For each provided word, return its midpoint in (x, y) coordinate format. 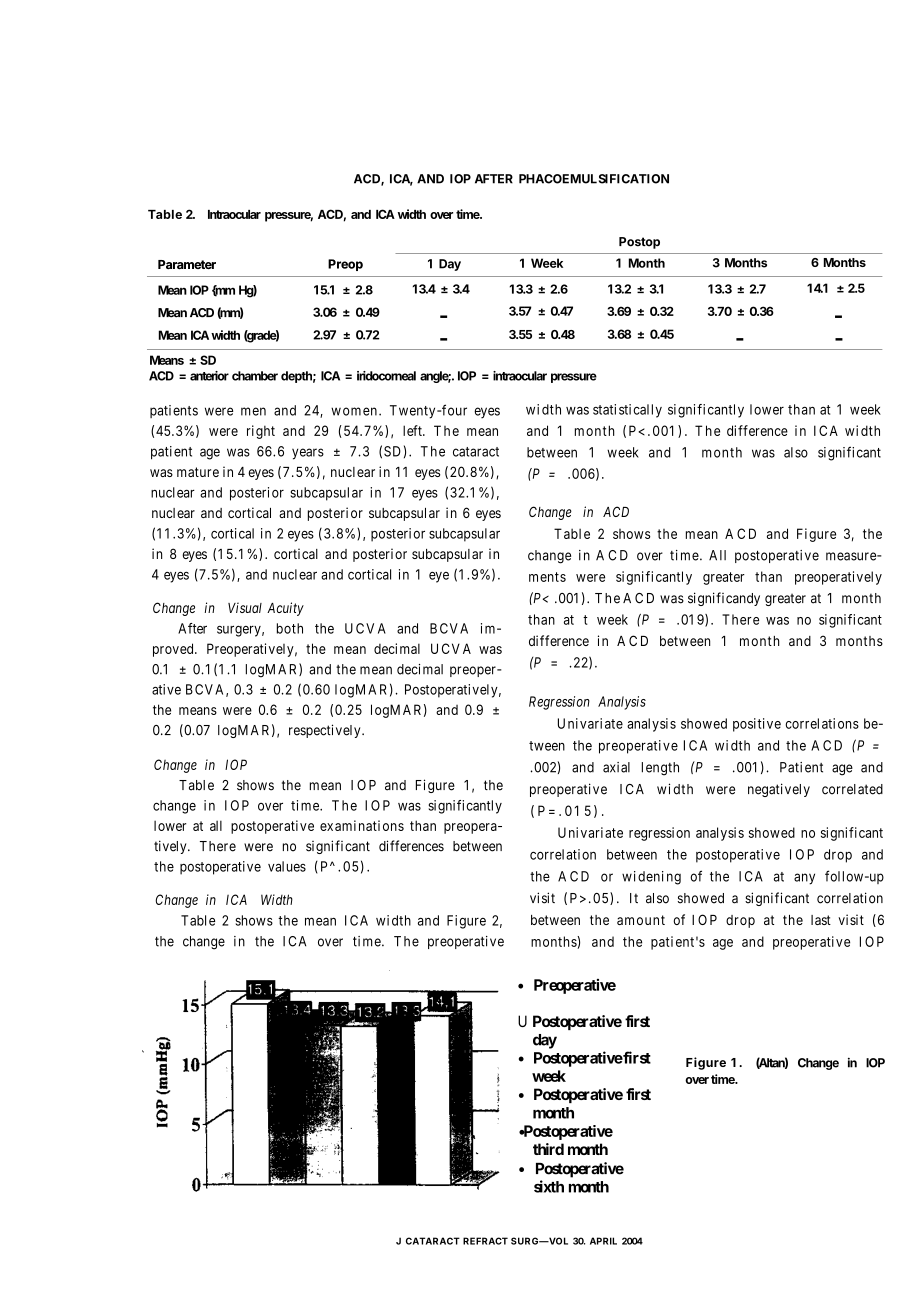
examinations (362, 825)
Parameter (187, 264)
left (413, 430)
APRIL (603, 1241)
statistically (627, 411)
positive (757, 725)
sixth (549, 1186)
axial (616, 767)
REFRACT (485, 1241)
